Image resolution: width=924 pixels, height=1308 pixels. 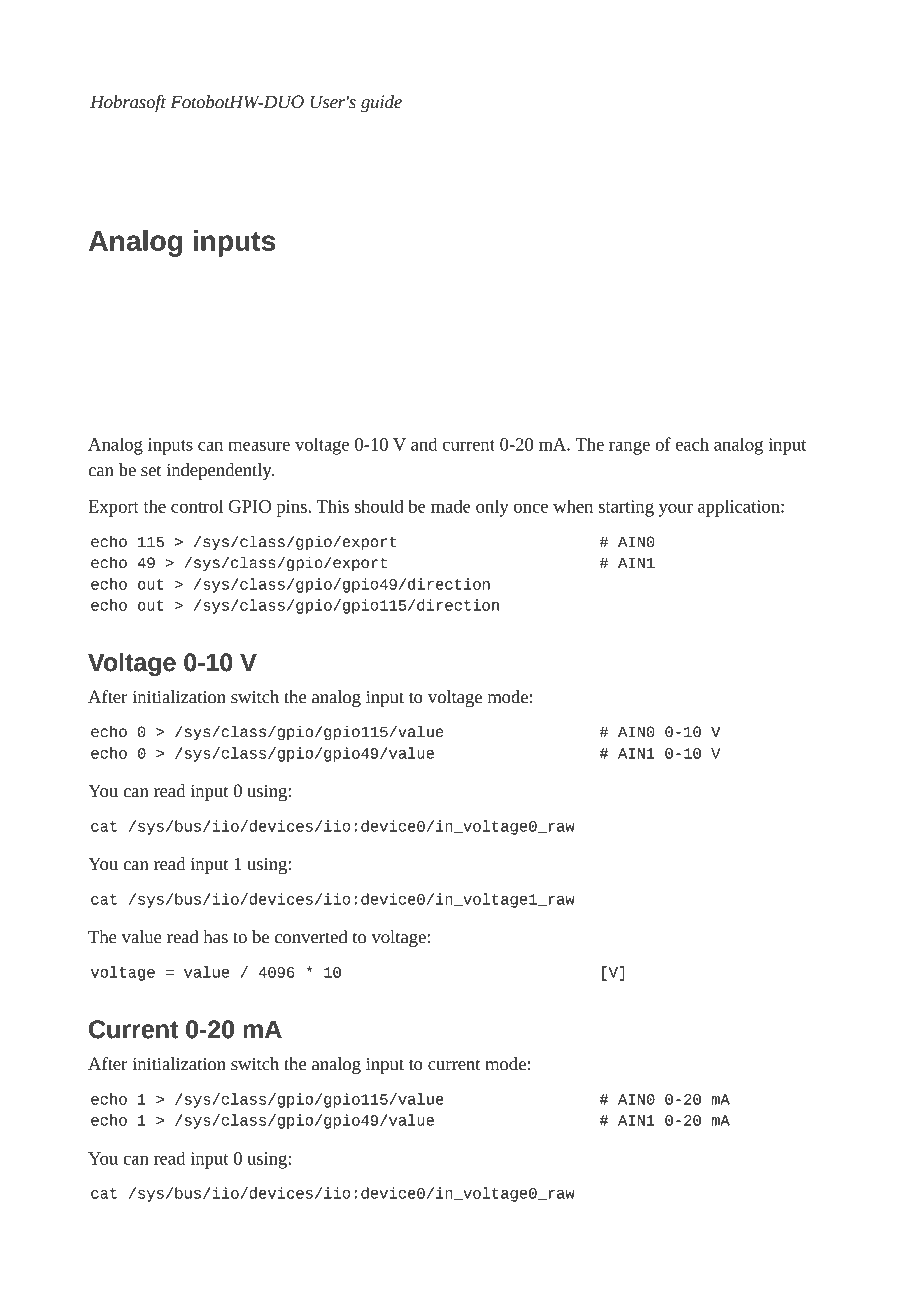 I want to click on each, so click(x=692, y=444).
